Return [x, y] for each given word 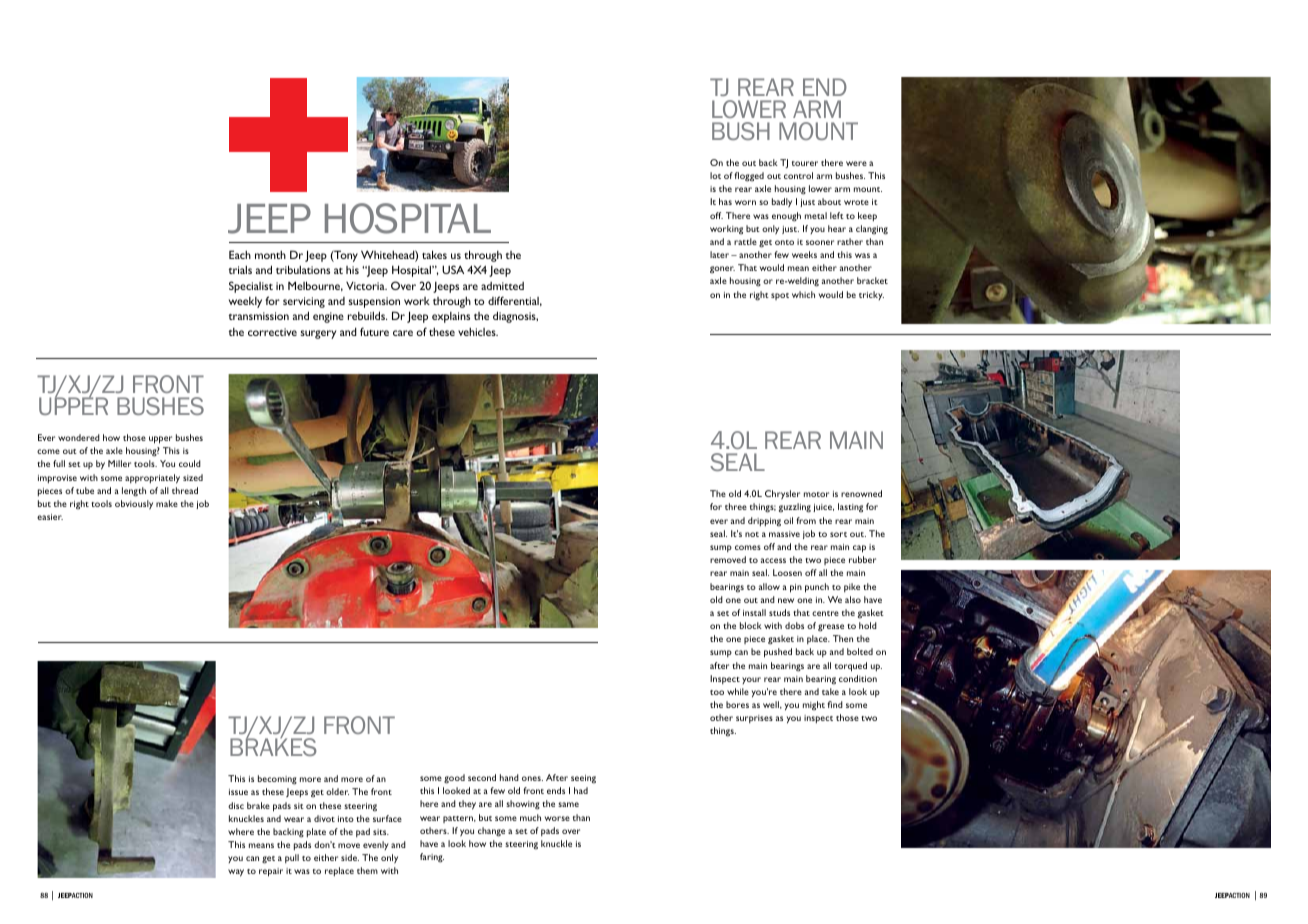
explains [451, 317]
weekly [245, 302]
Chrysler [782, 495]
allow [769, 586]
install [754, 612]
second [482, 777]
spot [780, 296]
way [236, 873]
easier [50, 517]
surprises [754, 719]
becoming [277, 780]
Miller [119, 463]
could [190, 463]
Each [240, 254]
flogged [749, 177]
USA [453, 269]
